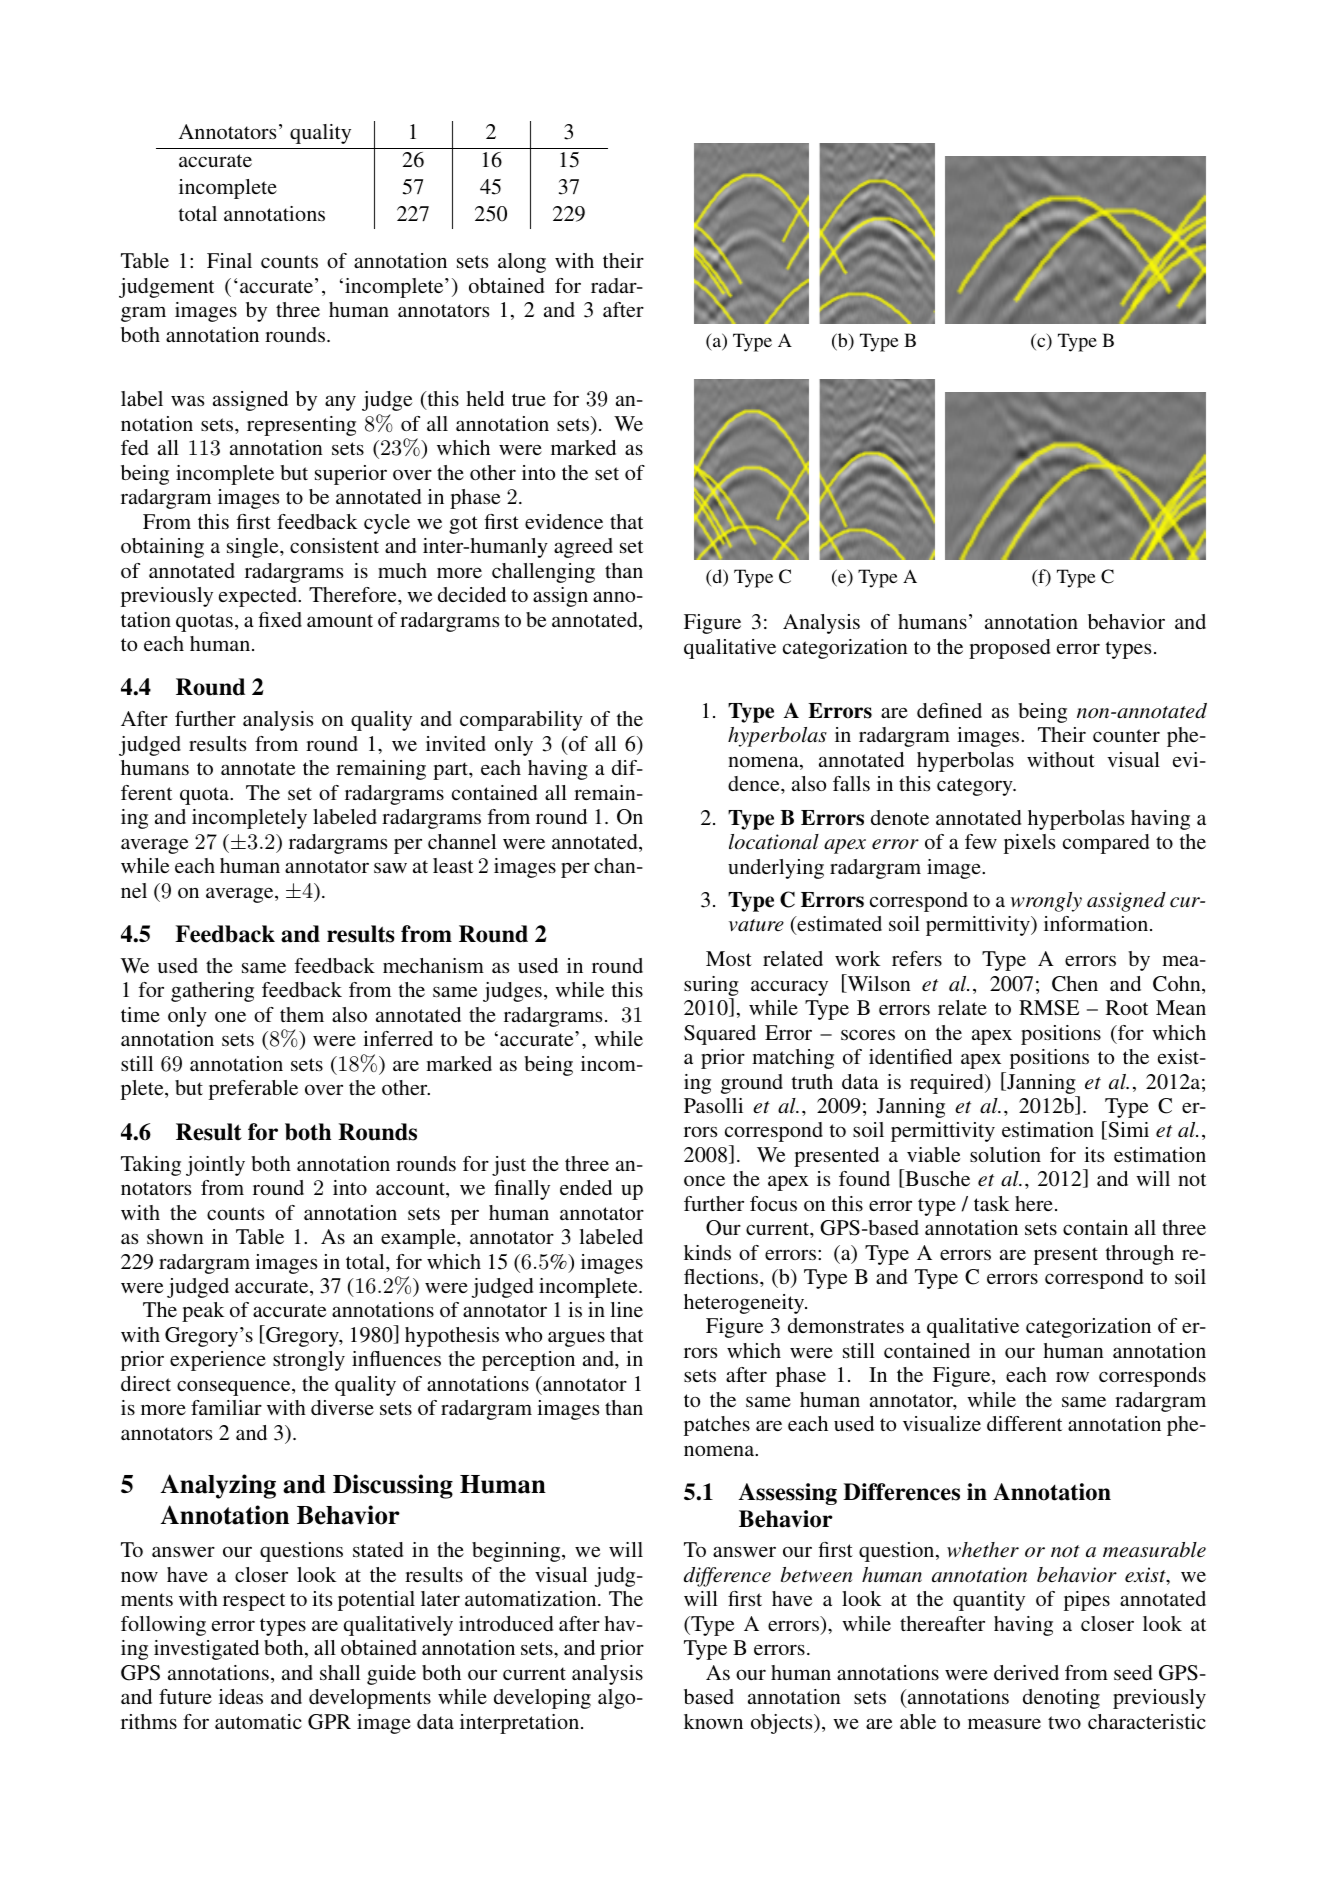 The image size is (1330, 1881). Describe the element at coordinates (187, 400) in the document. I see `was` at that location.
